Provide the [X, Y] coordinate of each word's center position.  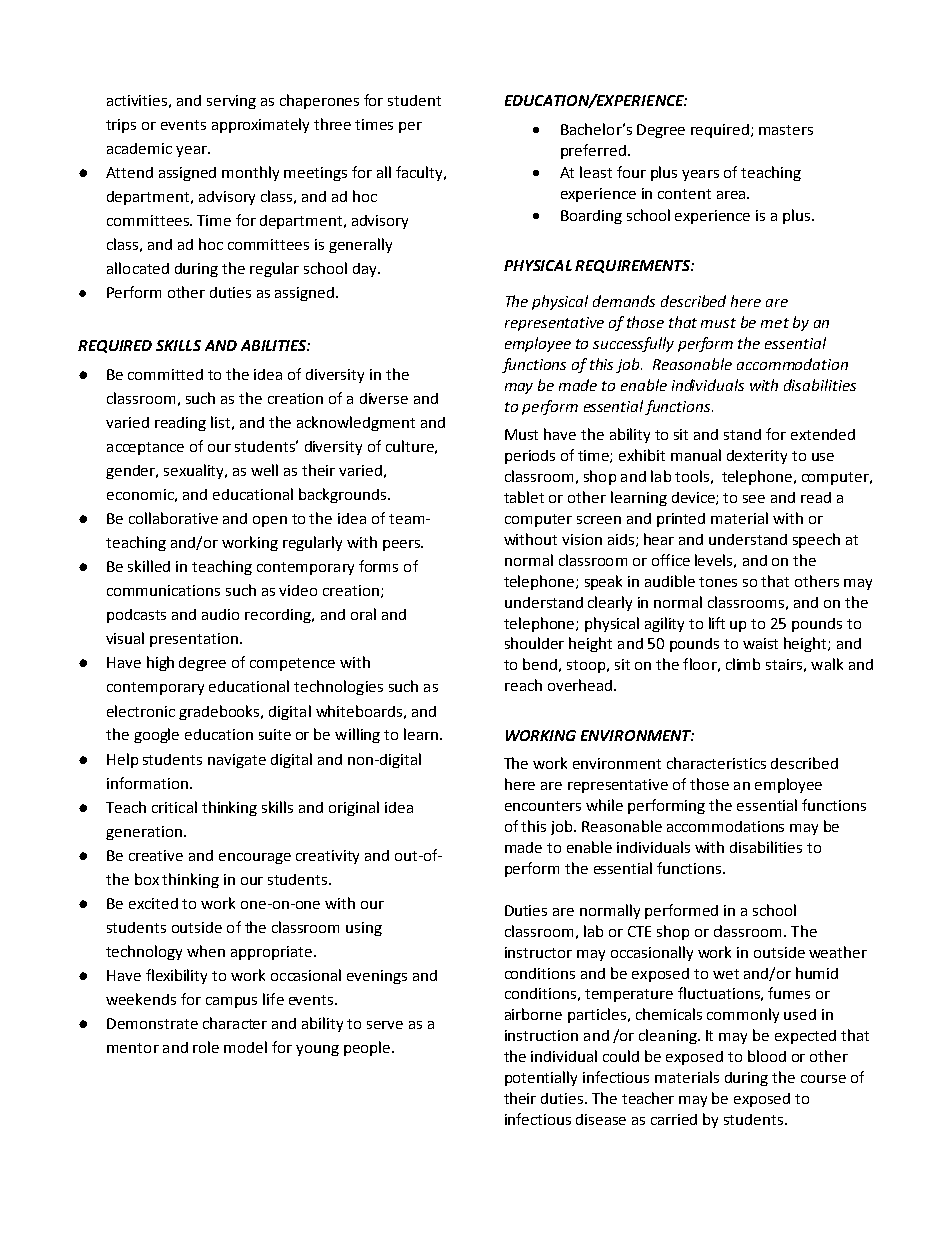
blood [767, 1056]
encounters [543, 806]
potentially [541, 1078]
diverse [384, 398]
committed [165, 374]
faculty [420, 173]
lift [717, 623]
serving [231, 102]
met [775, 323]
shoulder [534, 643]
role [206, 1047]
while [604, 805]
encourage [255, 858]
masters [786, 130]
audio [220, 614]
